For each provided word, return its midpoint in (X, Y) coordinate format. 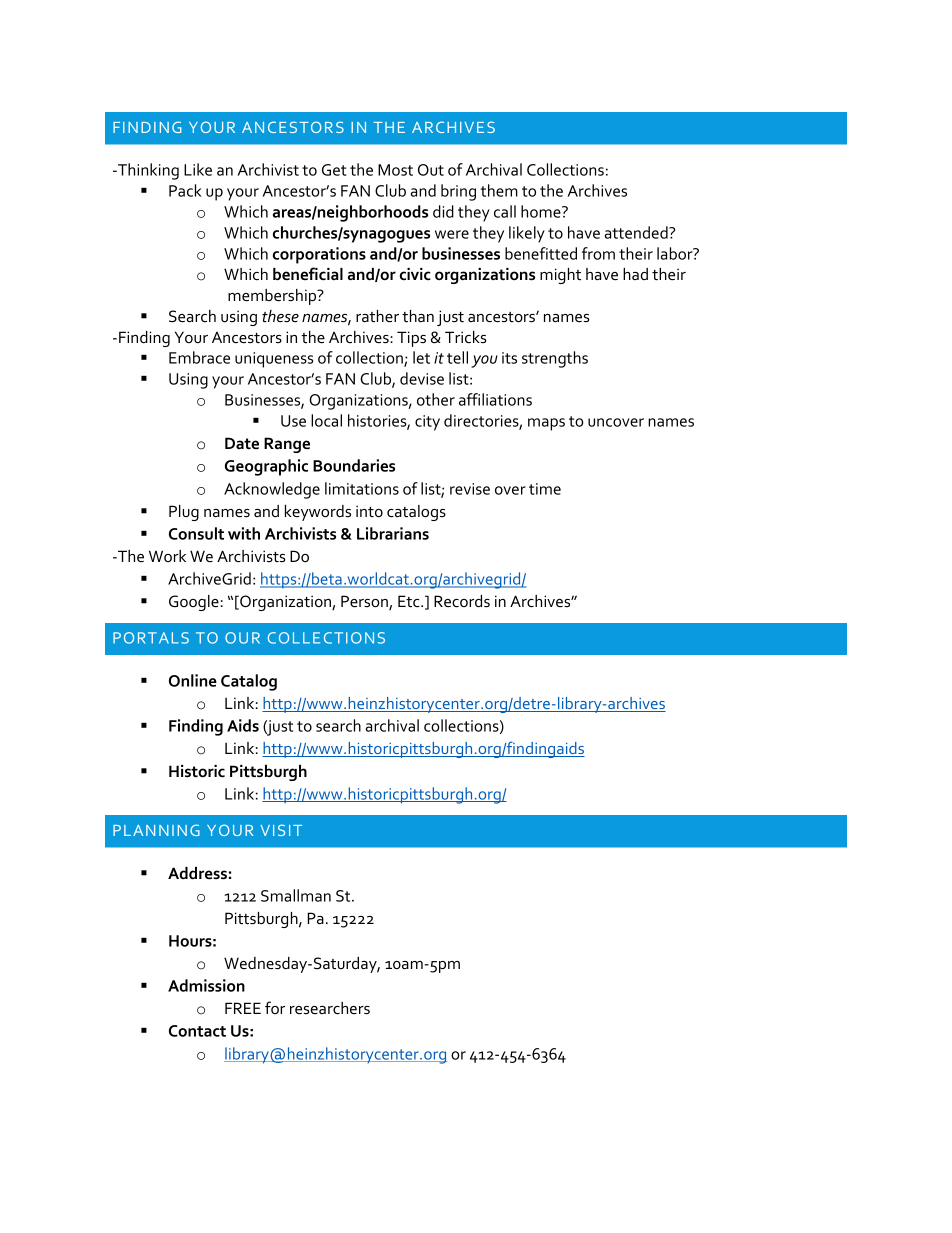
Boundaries (354, 465)
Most (395, 170)
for (275, 1007)
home (542, 211)
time (545, 489)
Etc (410, 601)
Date (242, 443)
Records (462, 601)
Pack (185, 190)
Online (193, 680)
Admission (206, 985)
